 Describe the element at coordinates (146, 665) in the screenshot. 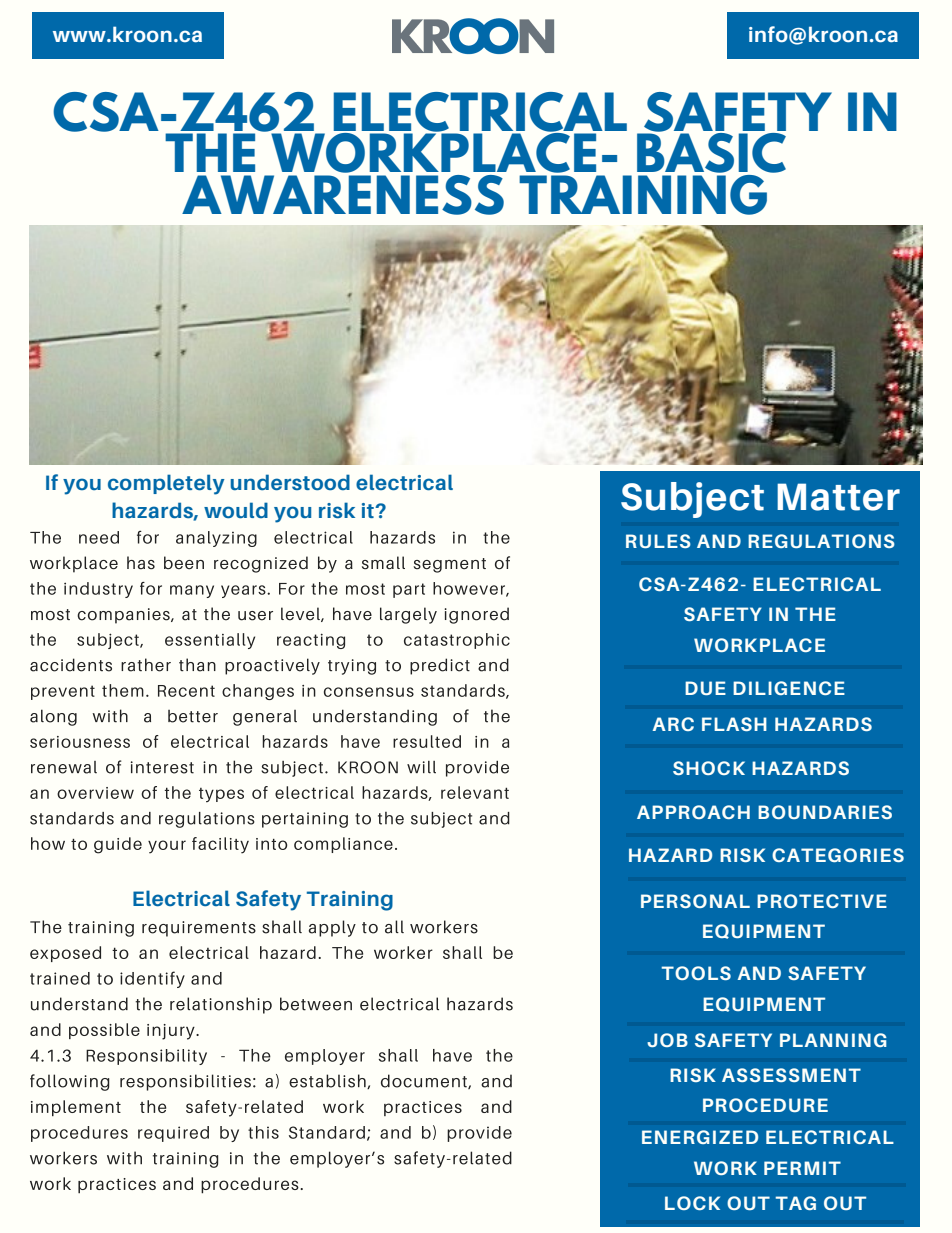

I see `rather` at that location.
